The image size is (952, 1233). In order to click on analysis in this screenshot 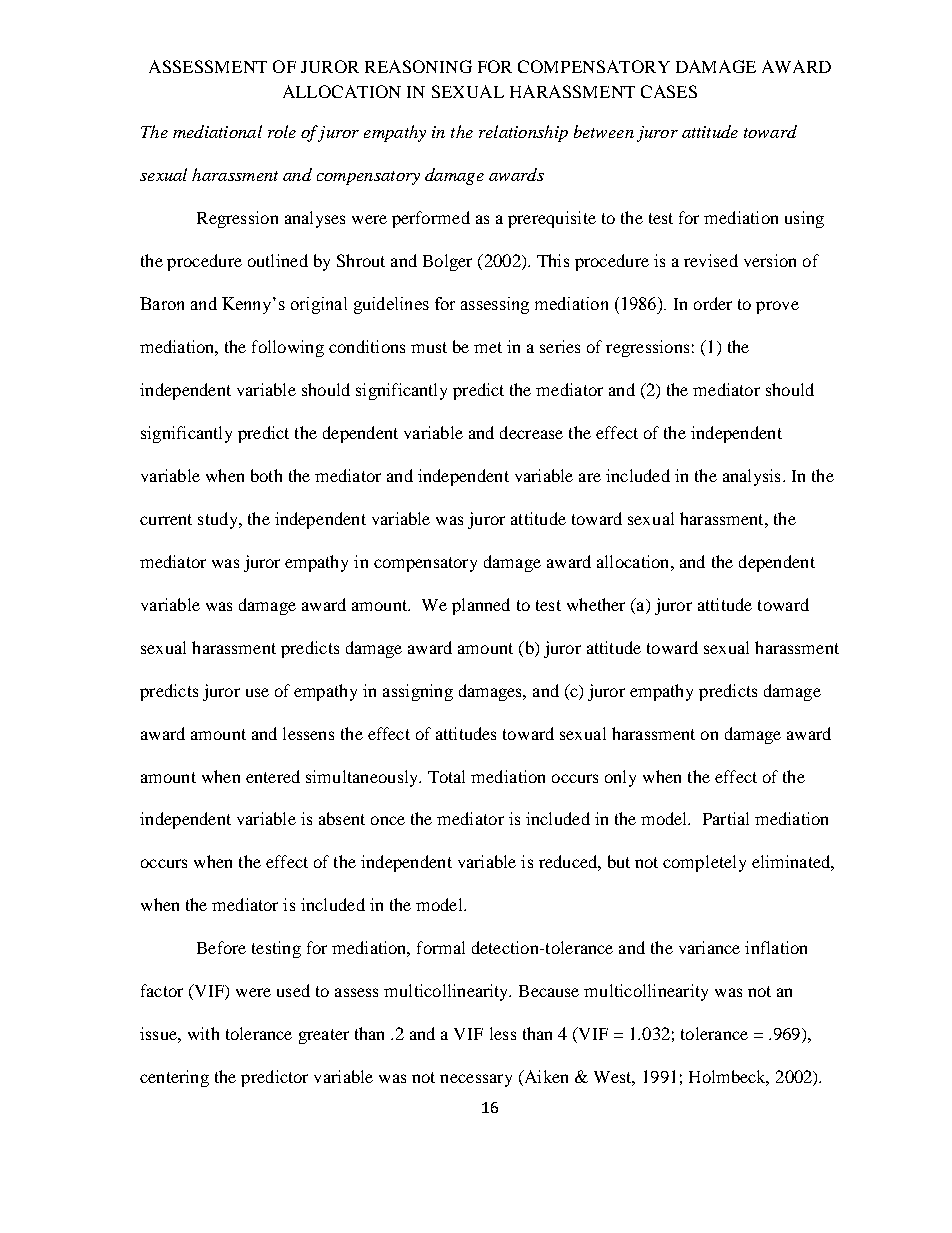, I will do `click(751, 477)`.
